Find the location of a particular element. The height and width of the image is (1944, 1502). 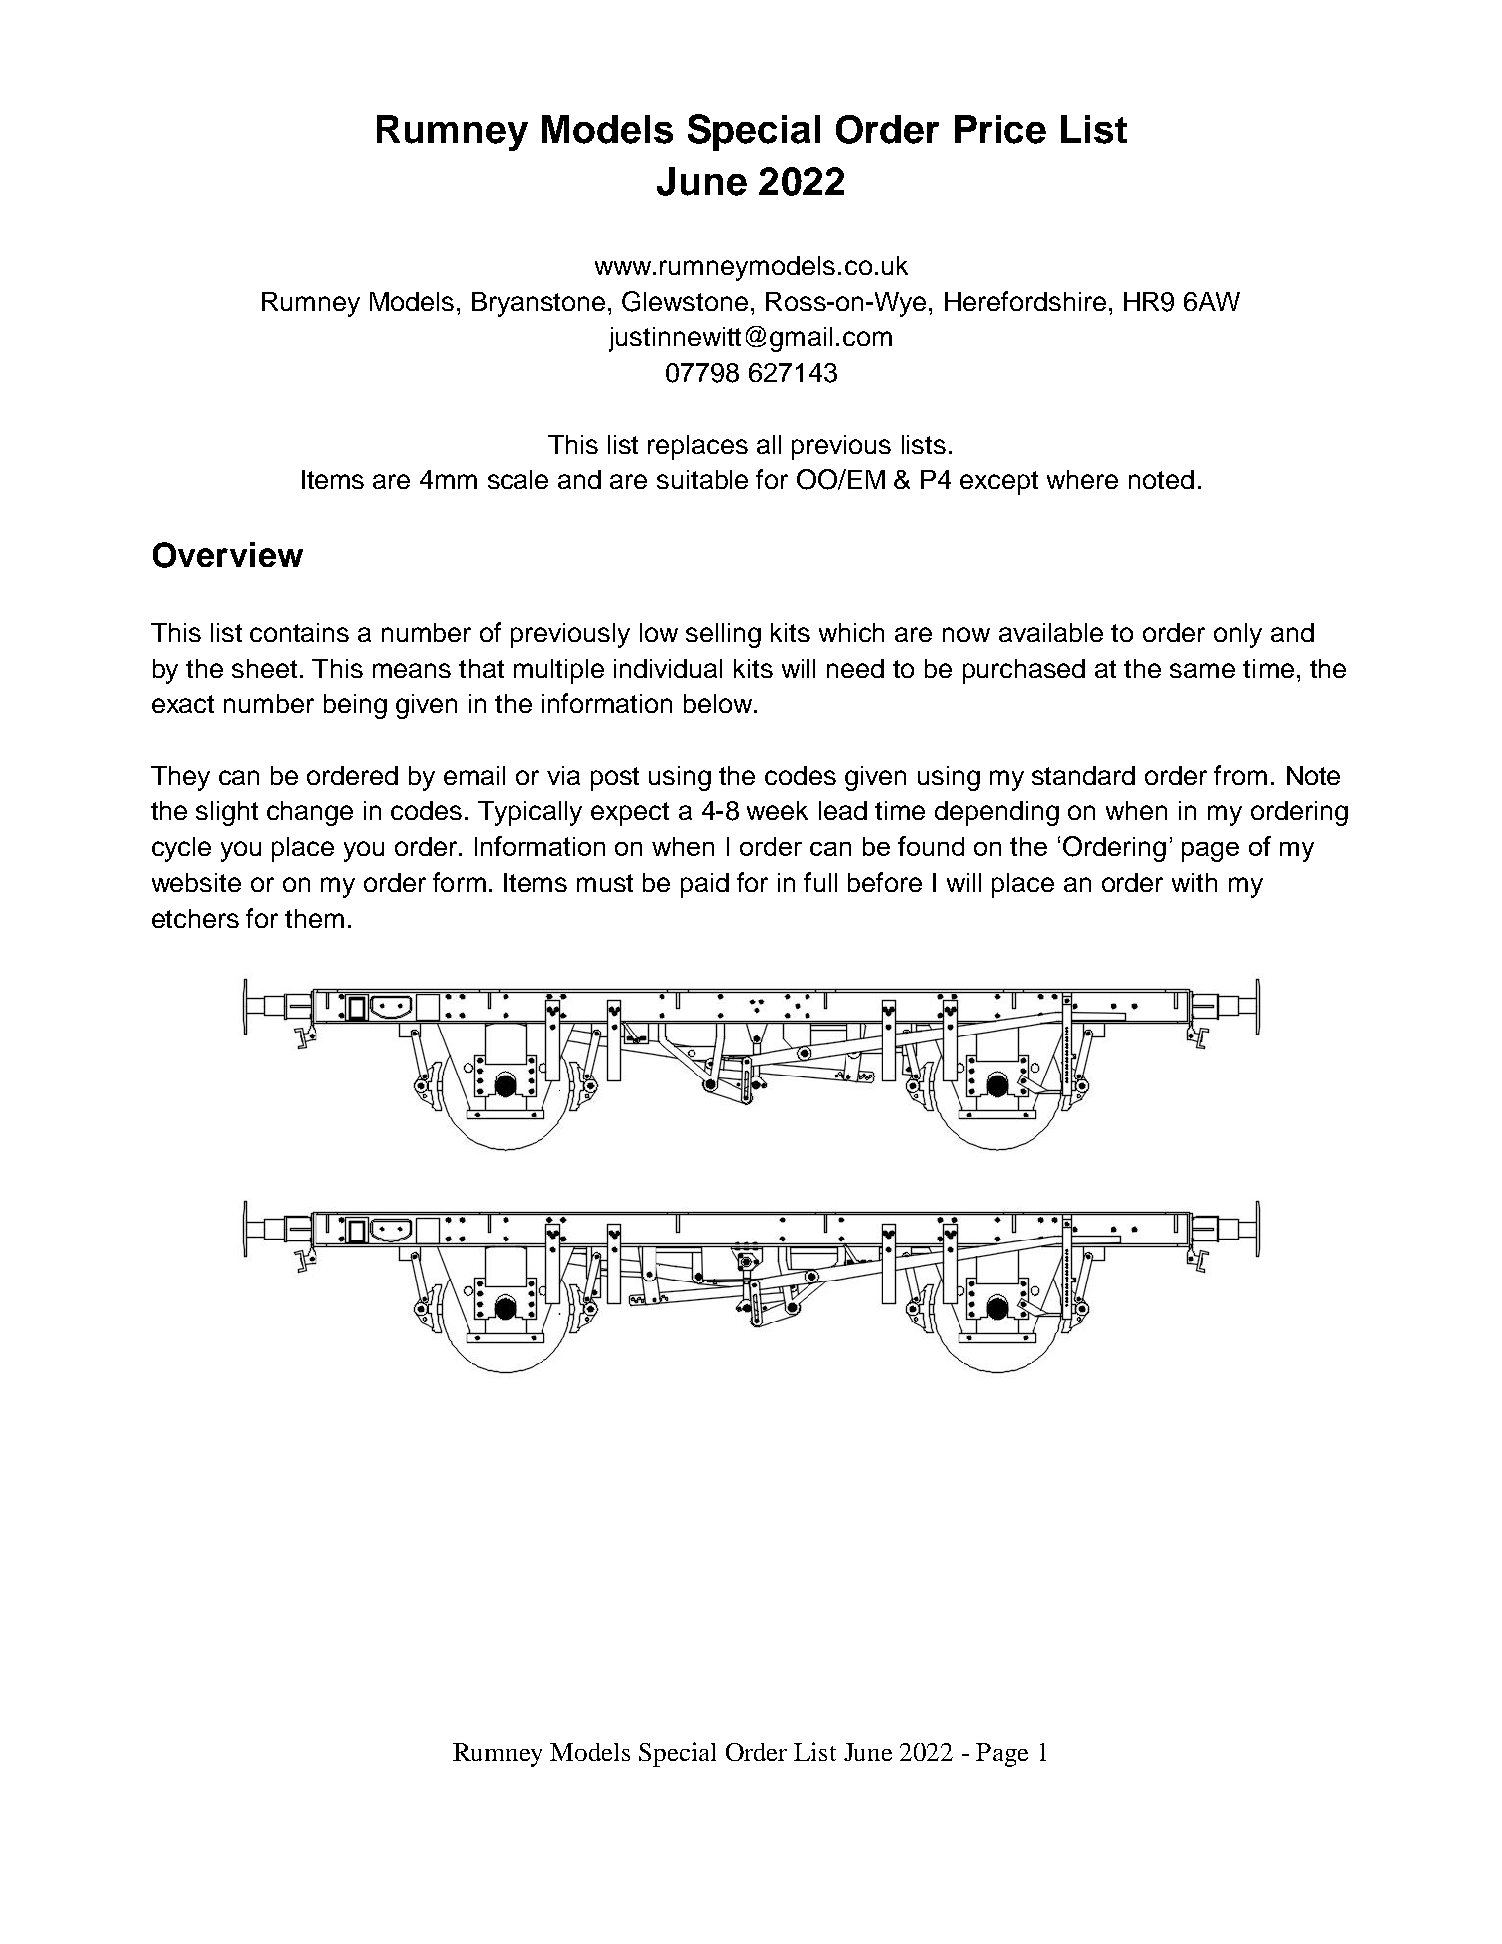

paid is located at coordinates (705, 885).
